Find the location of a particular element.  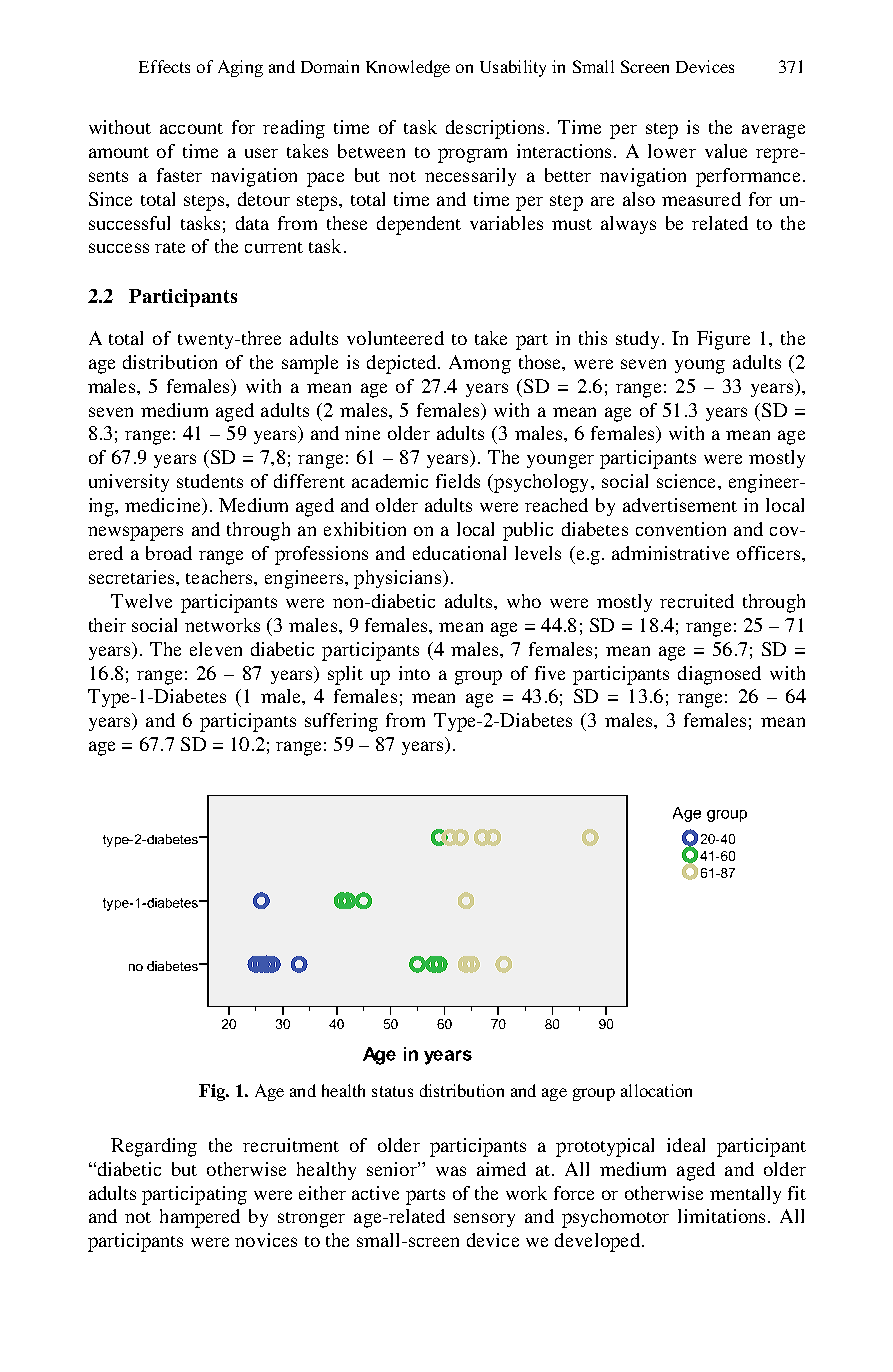

value is located at coordinates (726, 151).
